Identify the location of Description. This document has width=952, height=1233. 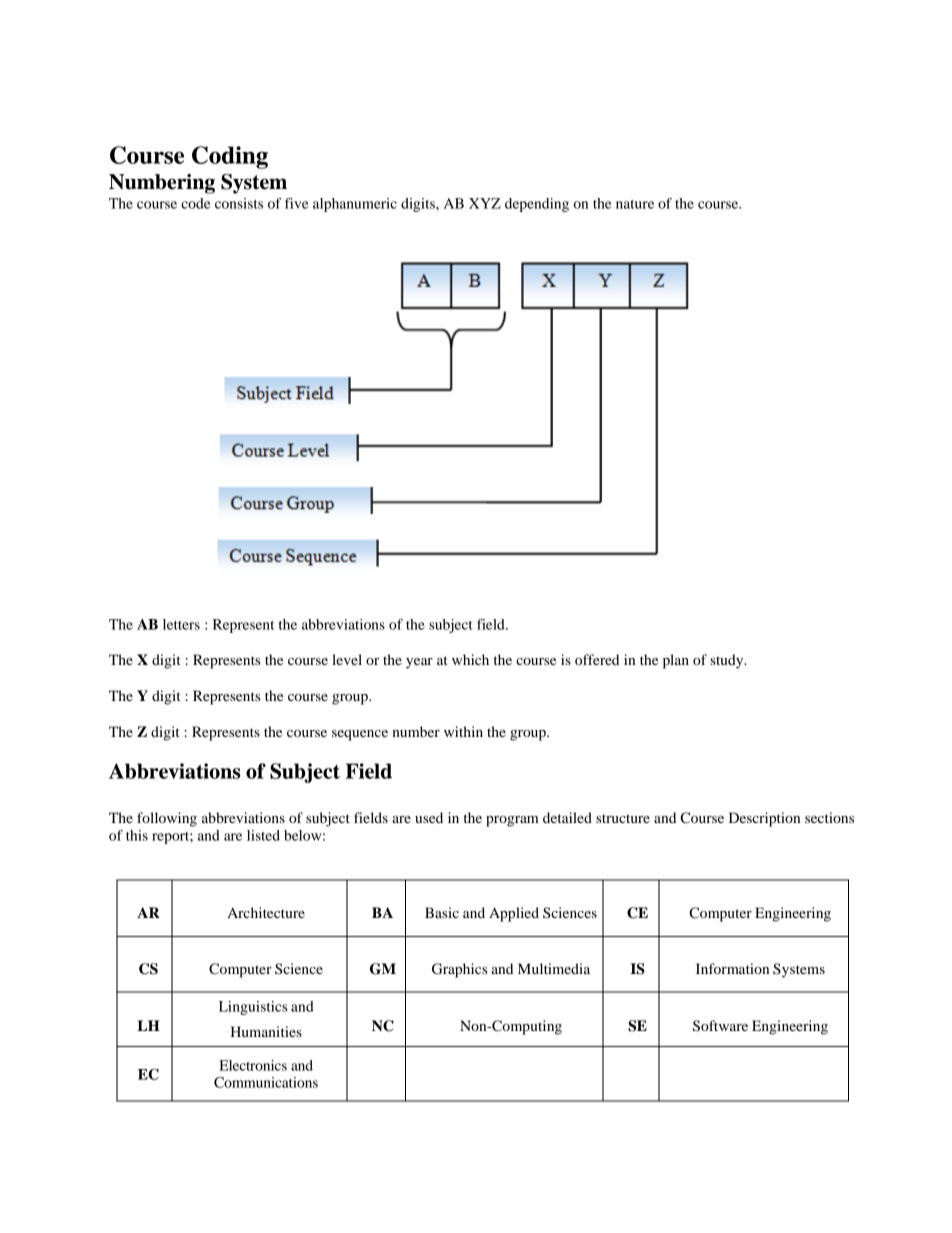
(764, 819).
